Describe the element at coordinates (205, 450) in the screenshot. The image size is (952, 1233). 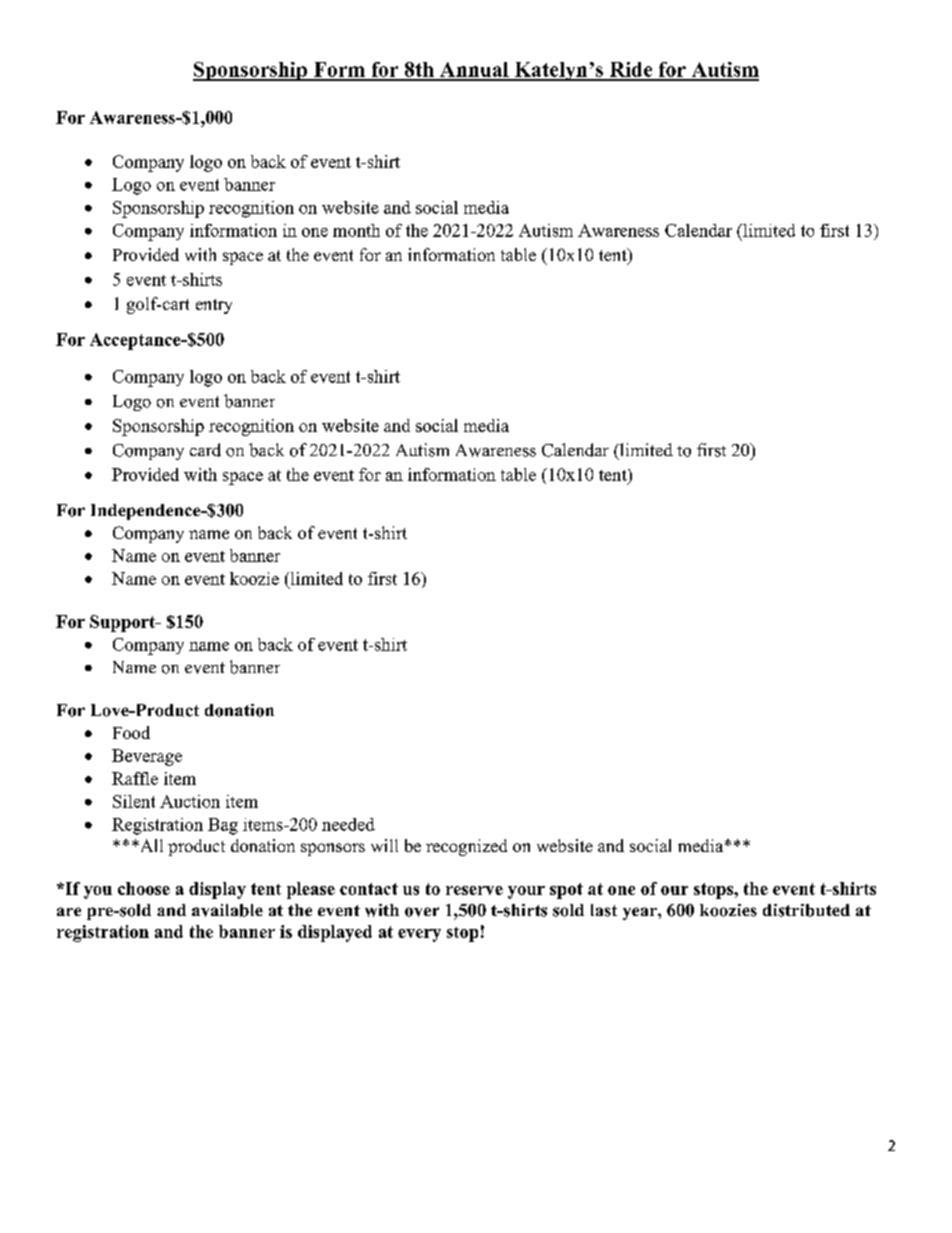
I see `card` at that location.
